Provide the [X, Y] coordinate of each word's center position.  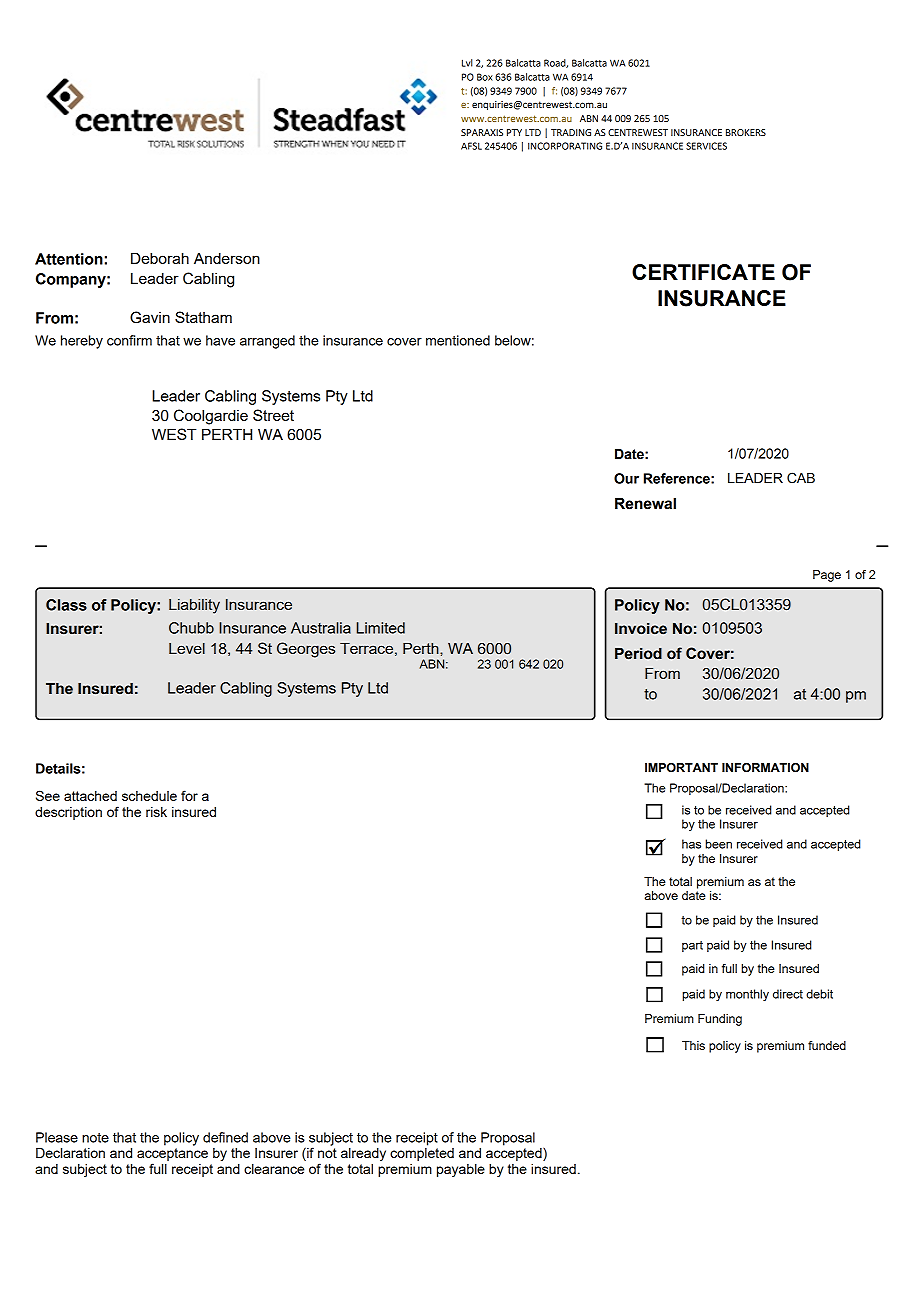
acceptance [172, 1154]
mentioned [458, 340]
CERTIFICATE [703, 272]
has [691, 844]
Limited [381, 628]
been [718, 844]
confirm [129, 340]
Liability [194, 606]
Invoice [641, 629]
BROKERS [746, 132]
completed [422, 1154]
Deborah [160, 258]
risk [156, 812]
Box [485, 77]
